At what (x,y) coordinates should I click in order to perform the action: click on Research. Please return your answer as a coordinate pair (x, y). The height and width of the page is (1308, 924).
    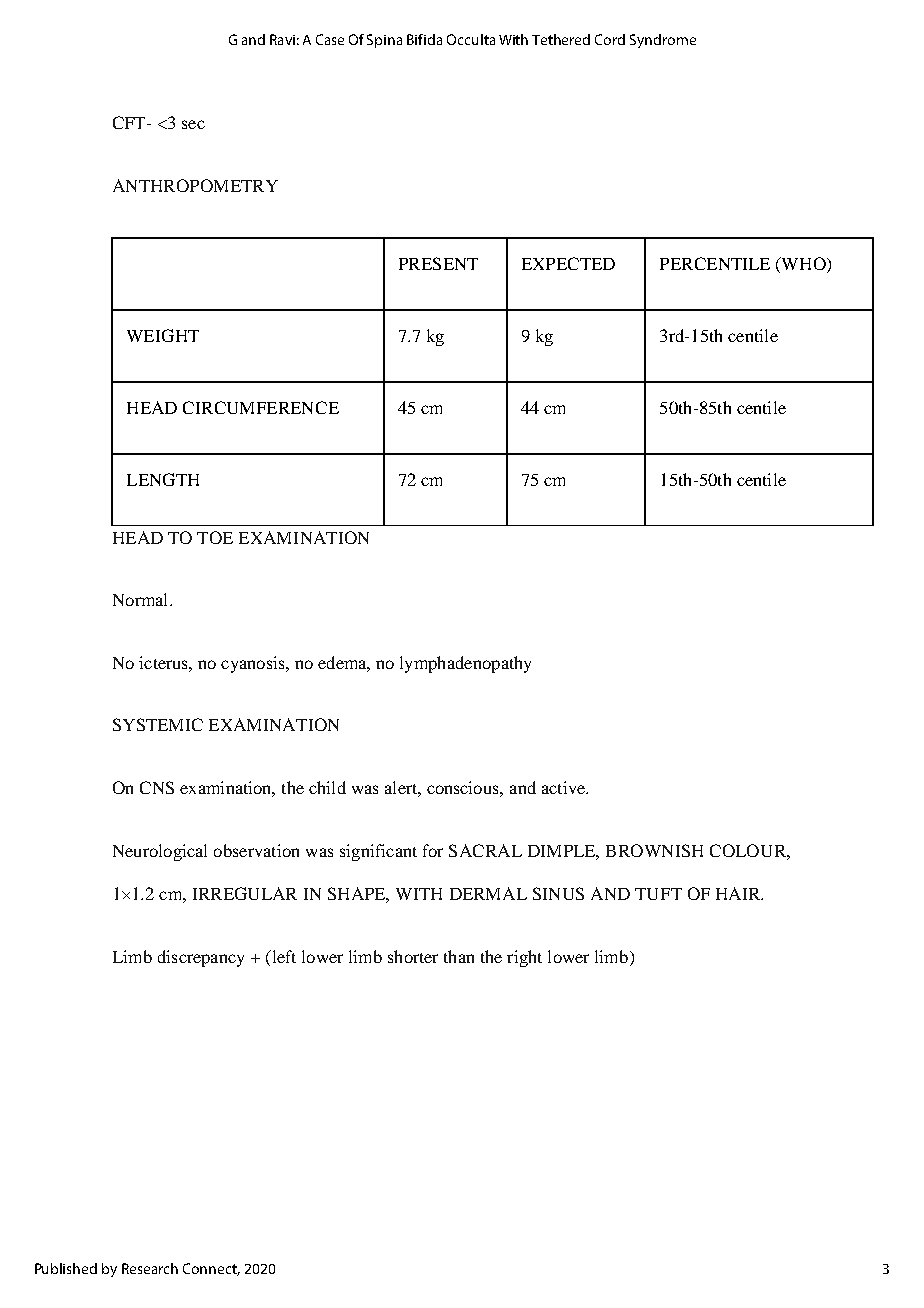
    Looking at the image, I should click on (150, 1268).
